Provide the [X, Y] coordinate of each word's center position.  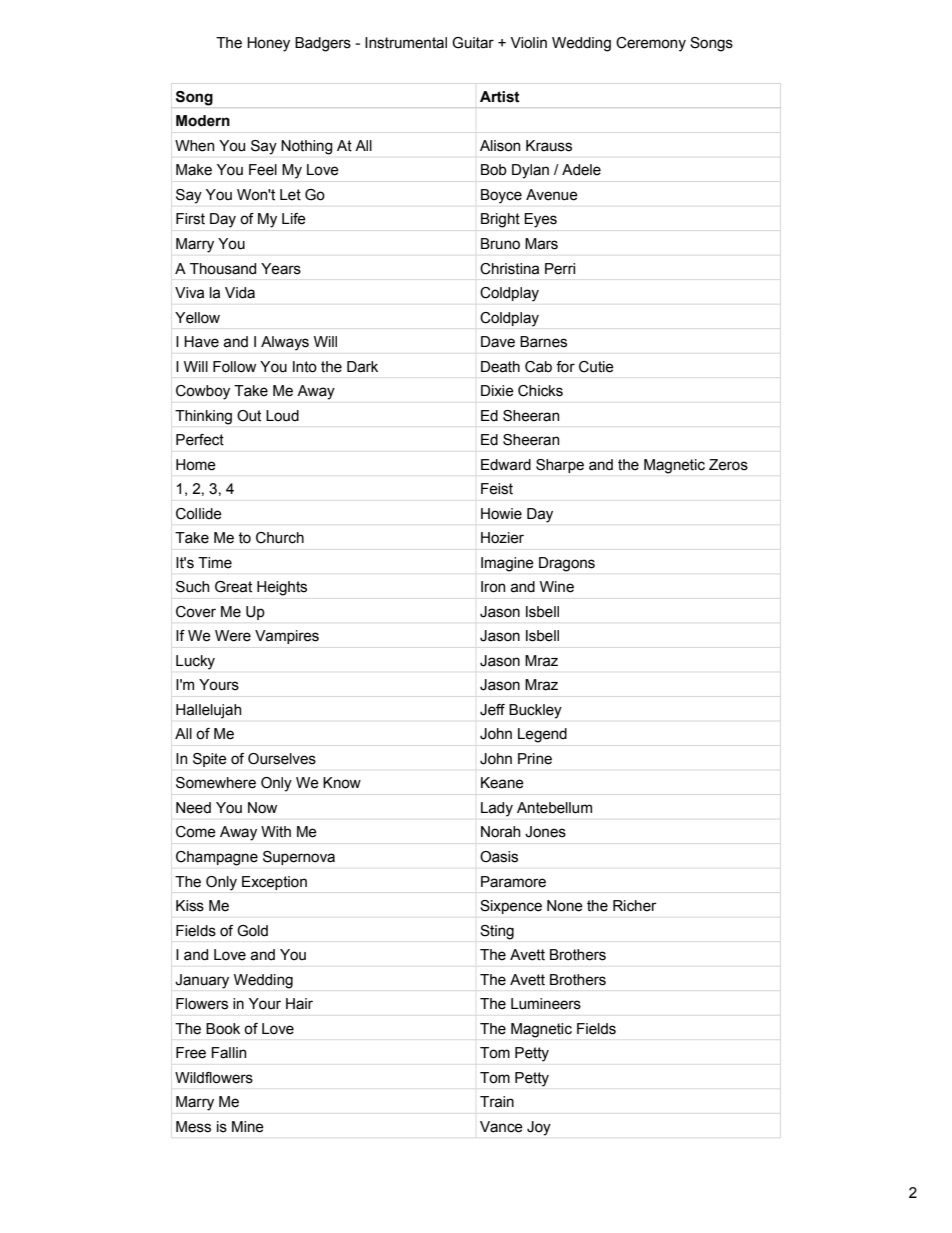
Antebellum [554, 808]
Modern [203, 121]
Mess [193, 1127]
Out [249, 416]
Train [497, 1102]
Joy [539, 1128]
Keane [502, 783]
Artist [500, 97]
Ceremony [651, 44]
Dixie [497, 391]
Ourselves [282, 759]
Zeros [728, 465]
